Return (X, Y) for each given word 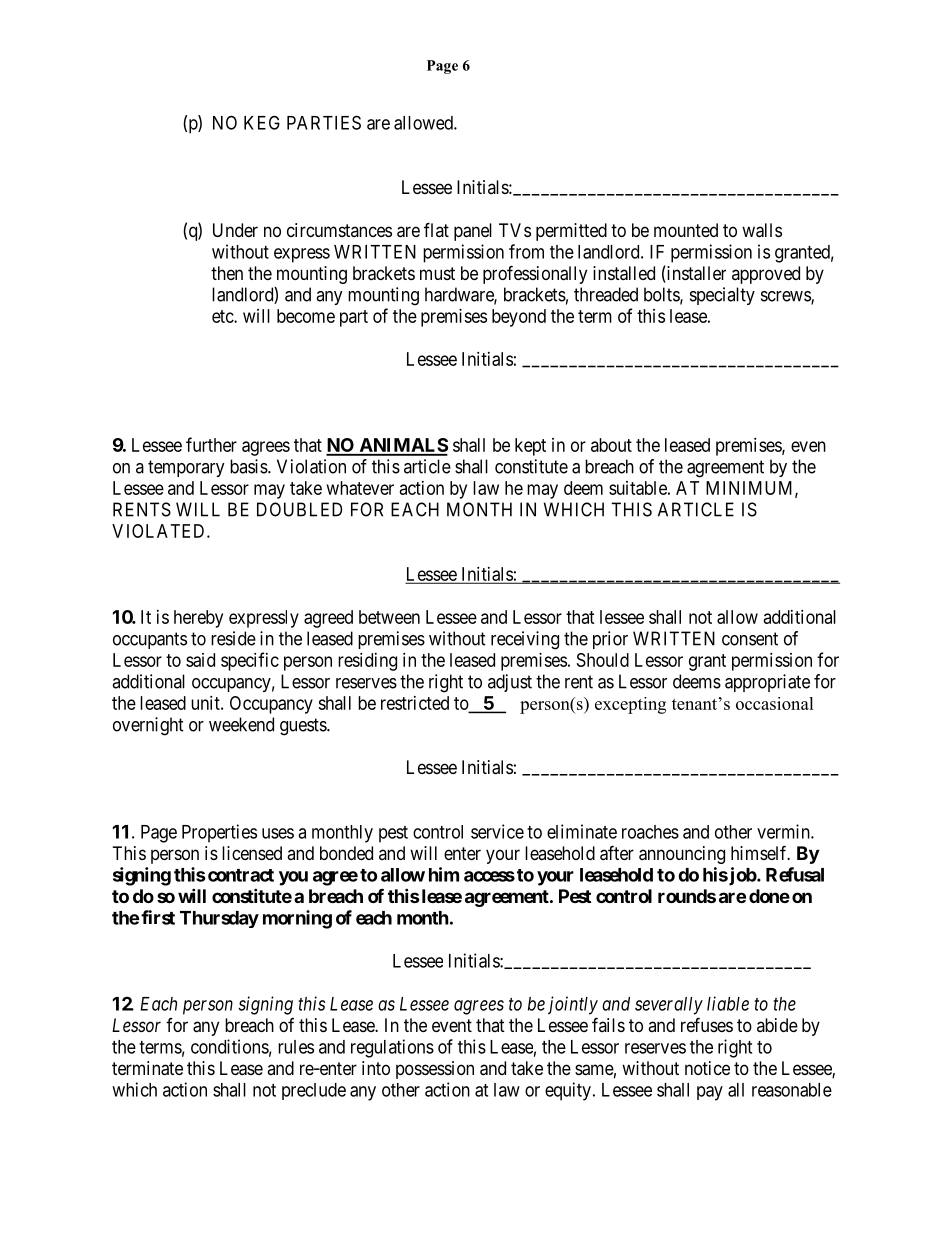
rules (296, 1047)
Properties (219, 833)
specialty (722, 296)
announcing (682, 855)
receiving (525, 640)
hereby (198, 619)
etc (223, 316)
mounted (686, 230)
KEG (262, 122)
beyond (519, 318)
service (497, 831)
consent (750, 639)
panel (473, 232)
